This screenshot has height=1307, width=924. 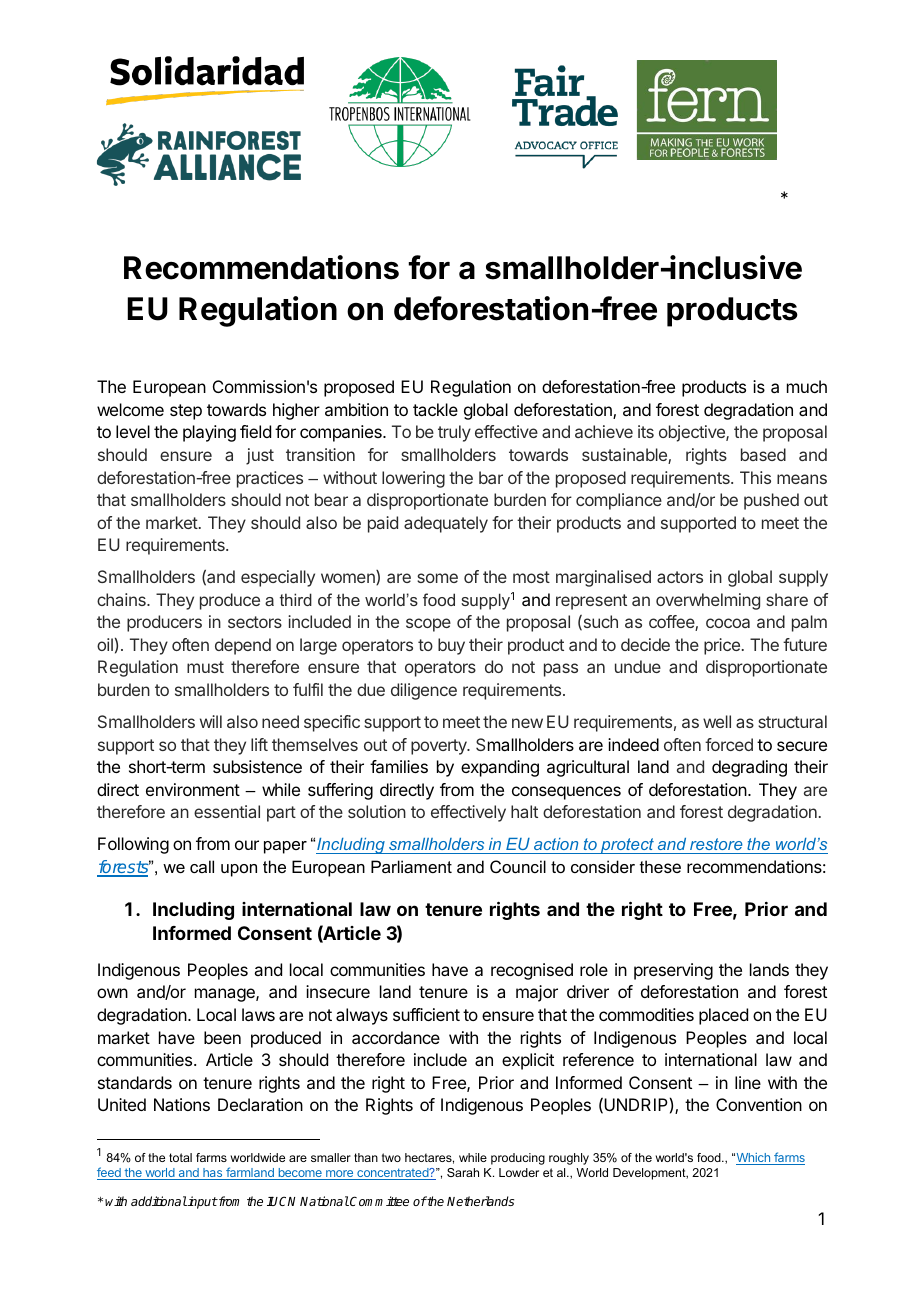 What do you see at coordinates (202, 866) in the screenshot?
I see `call` at bounding box center [202, 866].
